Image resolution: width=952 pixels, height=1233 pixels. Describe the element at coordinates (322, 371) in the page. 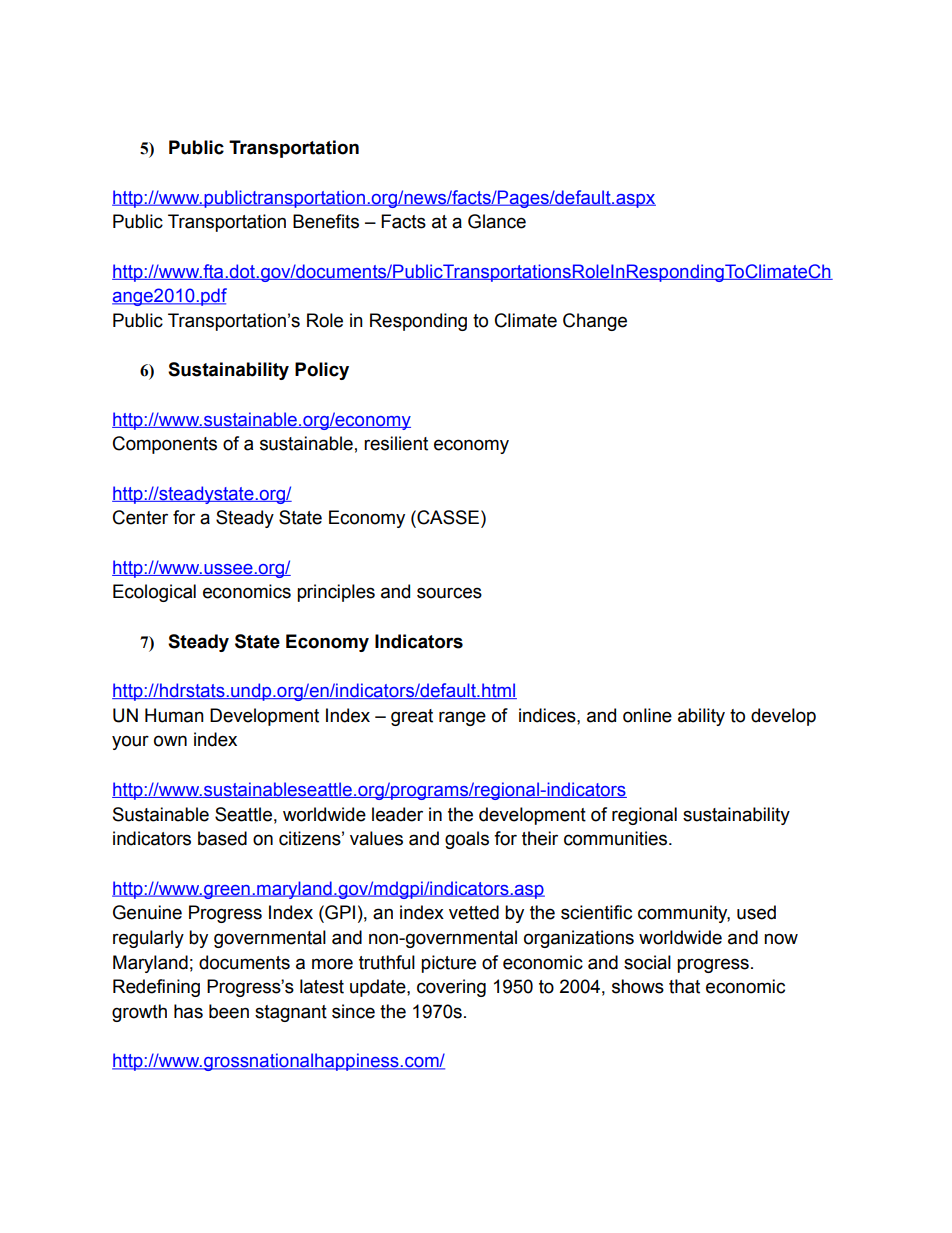

I see `Policy` at that location.
